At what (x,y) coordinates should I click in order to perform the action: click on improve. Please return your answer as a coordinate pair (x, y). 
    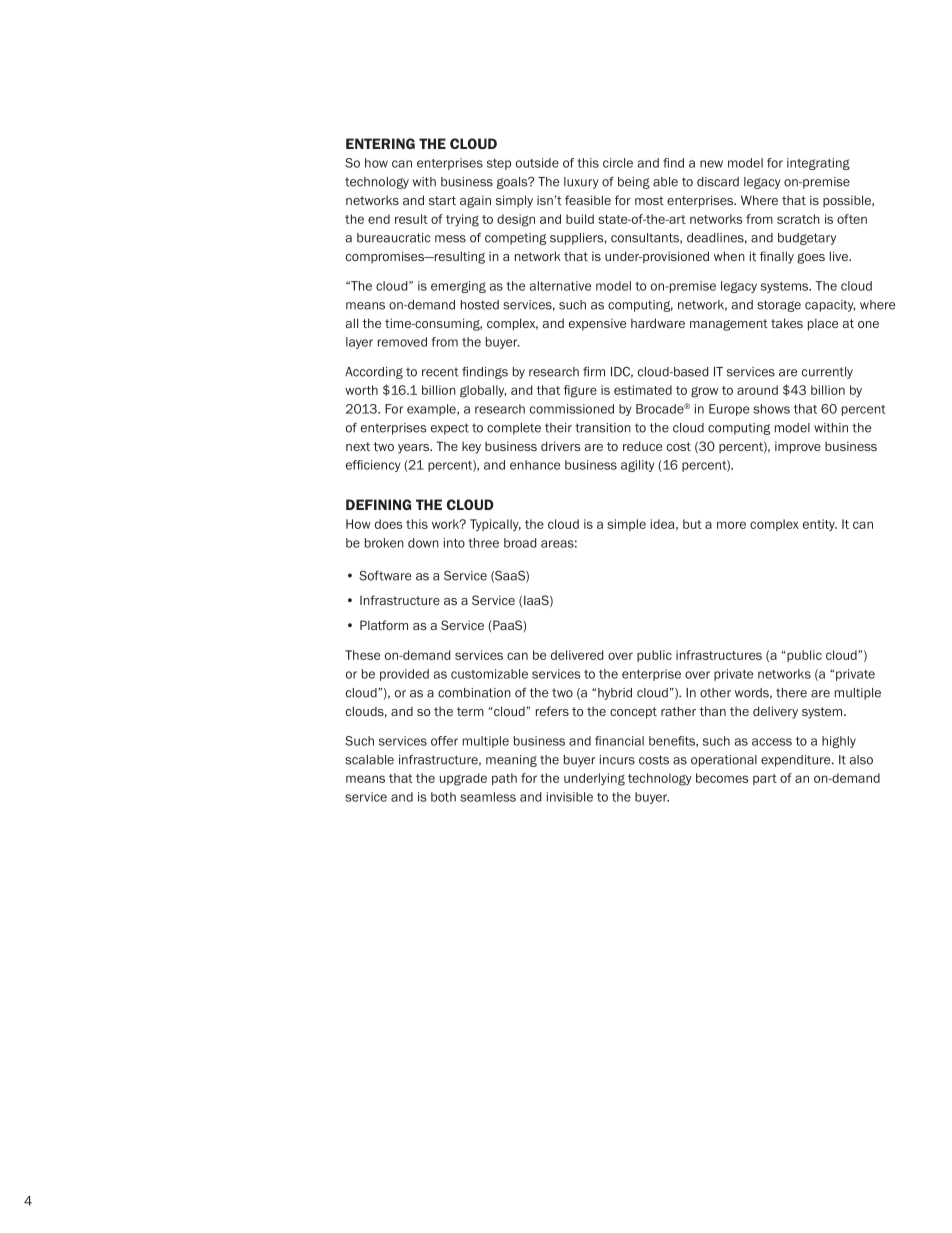
    Looking at the image, I should click on (798, 447).
